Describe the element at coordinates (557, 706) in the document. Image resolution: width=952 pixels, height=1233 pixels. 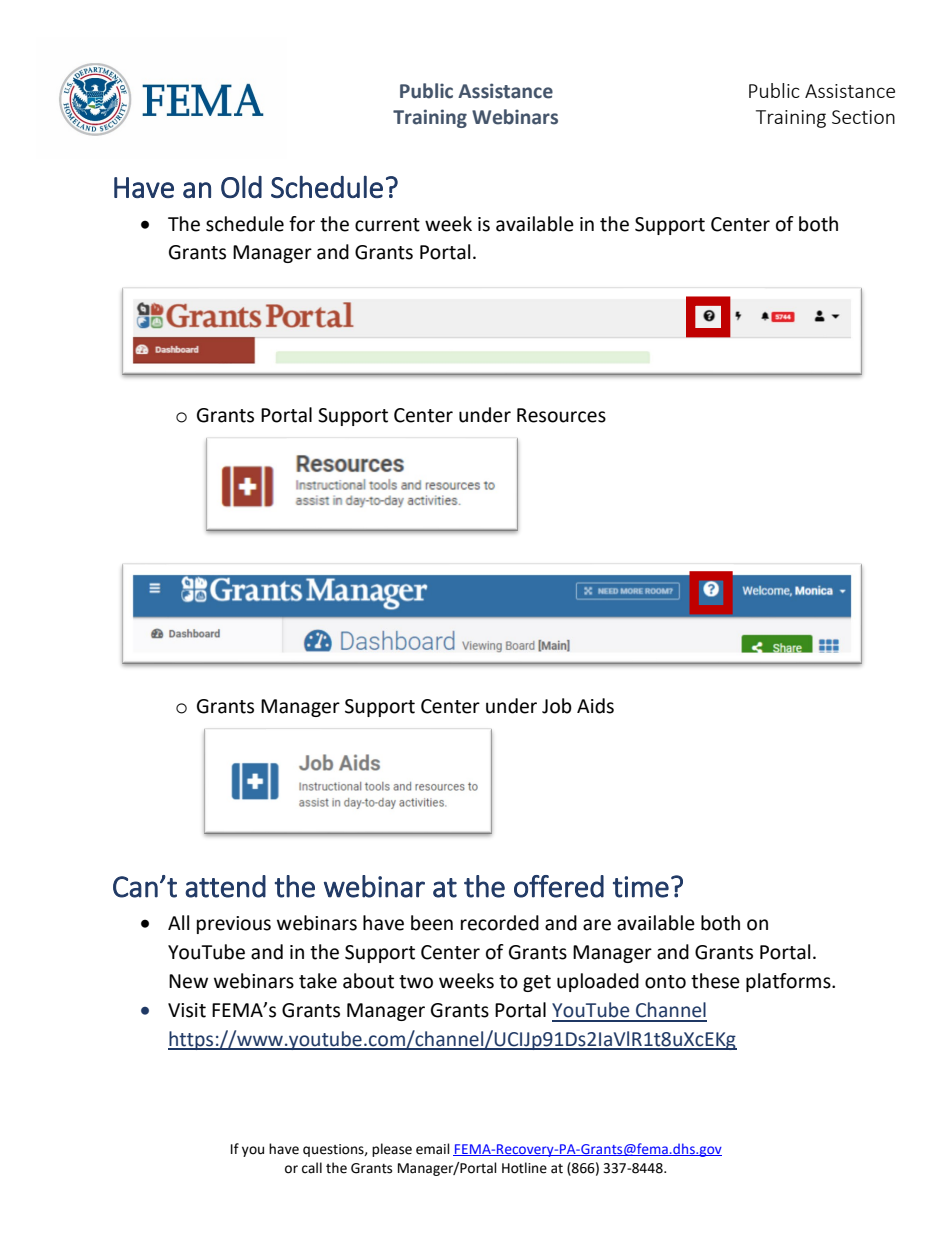
I see `Job` at that location.
